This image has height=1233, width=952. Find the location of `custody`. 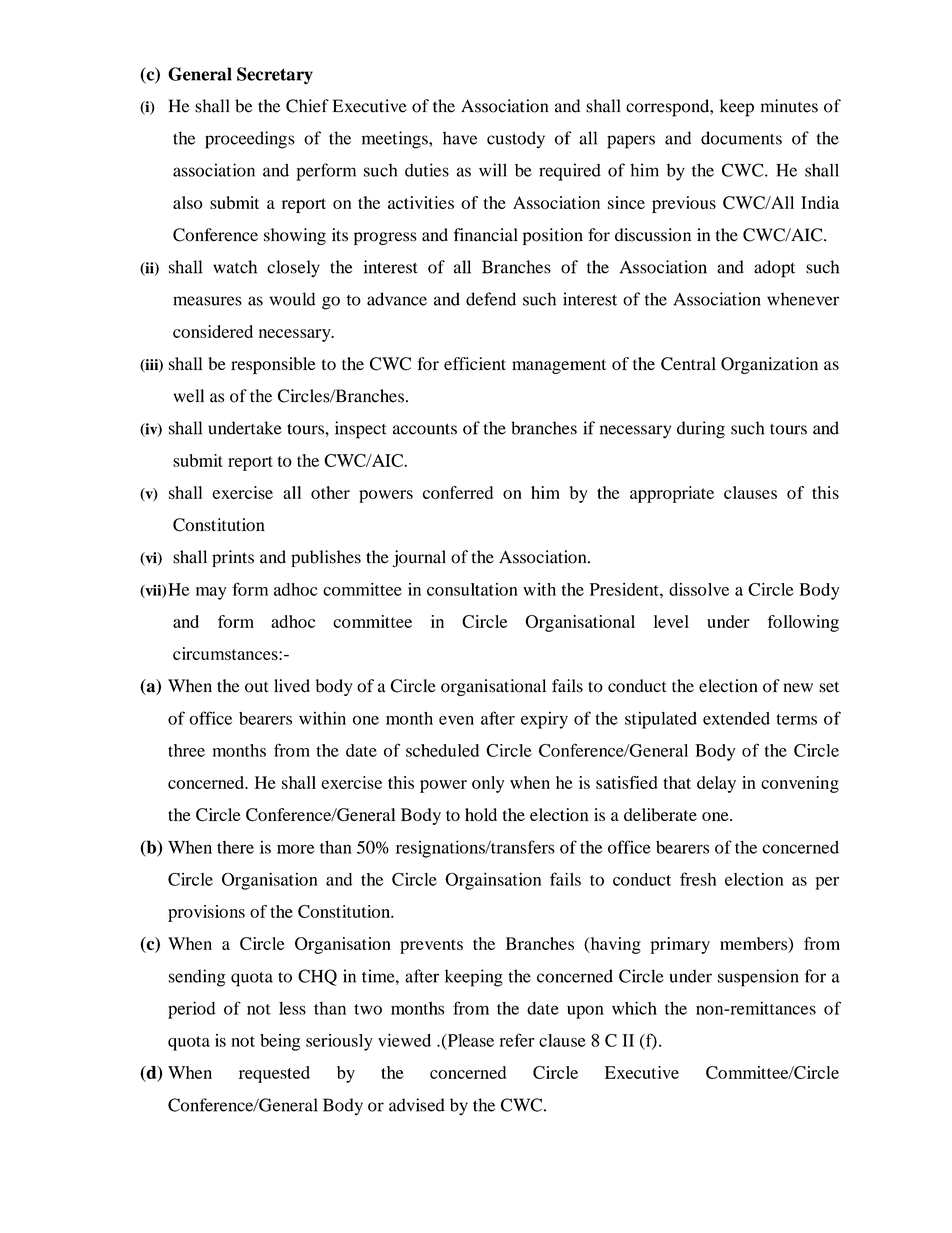

custody is located at coordinates (516, 140).
